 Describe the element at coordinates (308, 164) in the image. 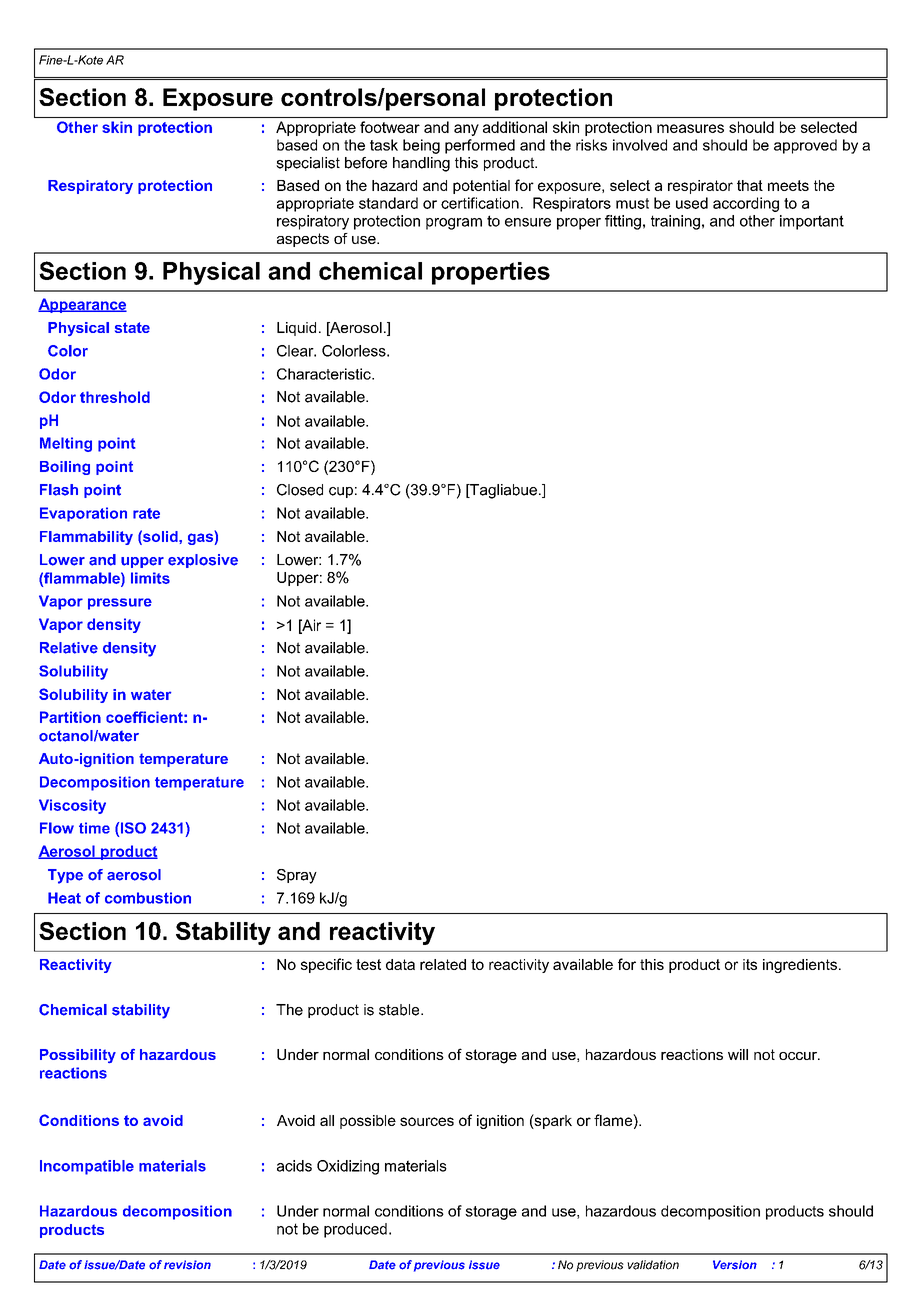

I see `specialist` at that location.
